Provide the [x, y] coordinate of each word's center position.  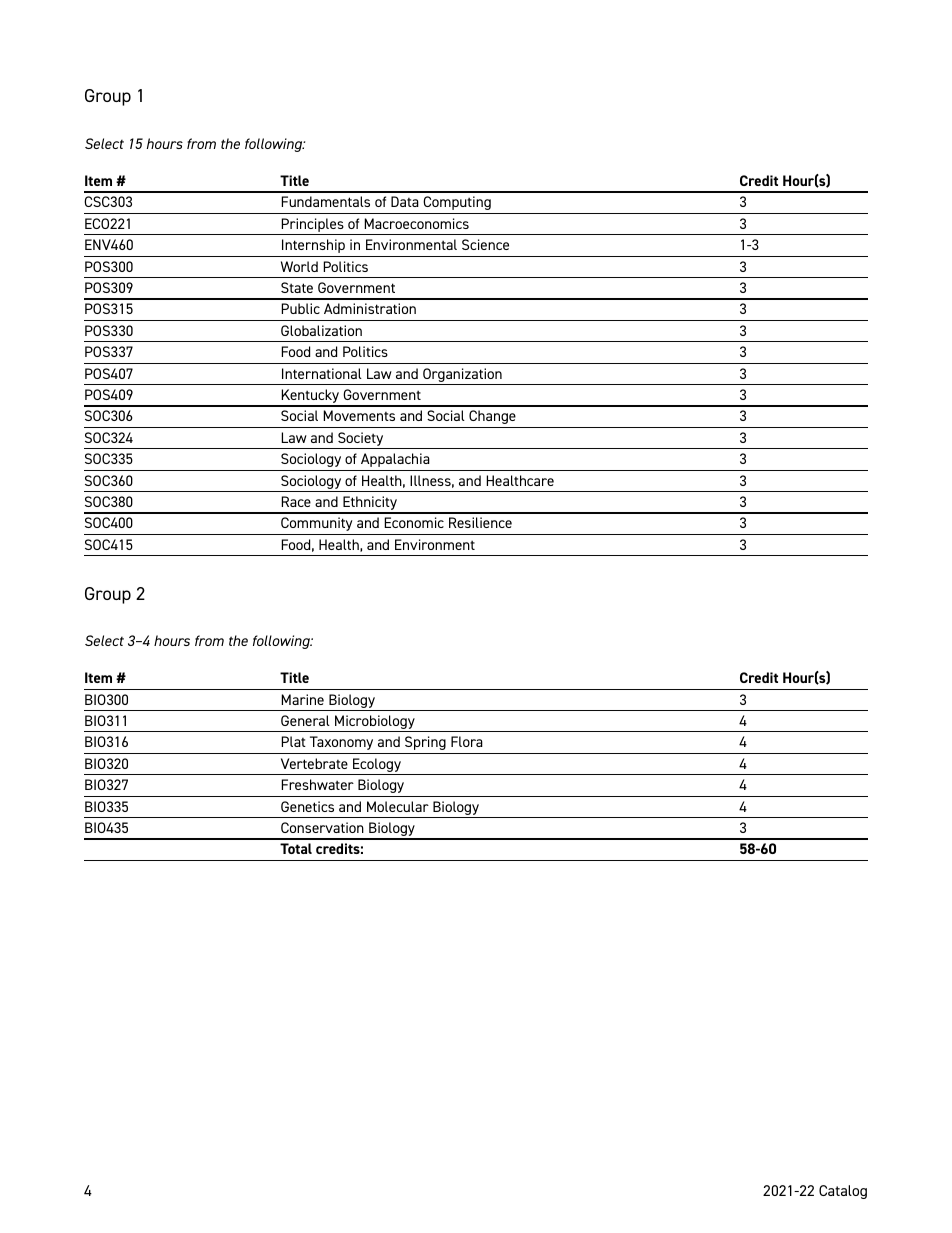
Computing [457, 203]
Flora [467, 741]
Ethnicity [370, 504]
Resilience [480, 522]
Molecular [398, 806]
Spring [425, 743]
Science [485, 244]
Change [492, 417]
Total [296, 848]
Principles [313, 226]
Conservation [322, 827]
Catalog [843, 1192]
